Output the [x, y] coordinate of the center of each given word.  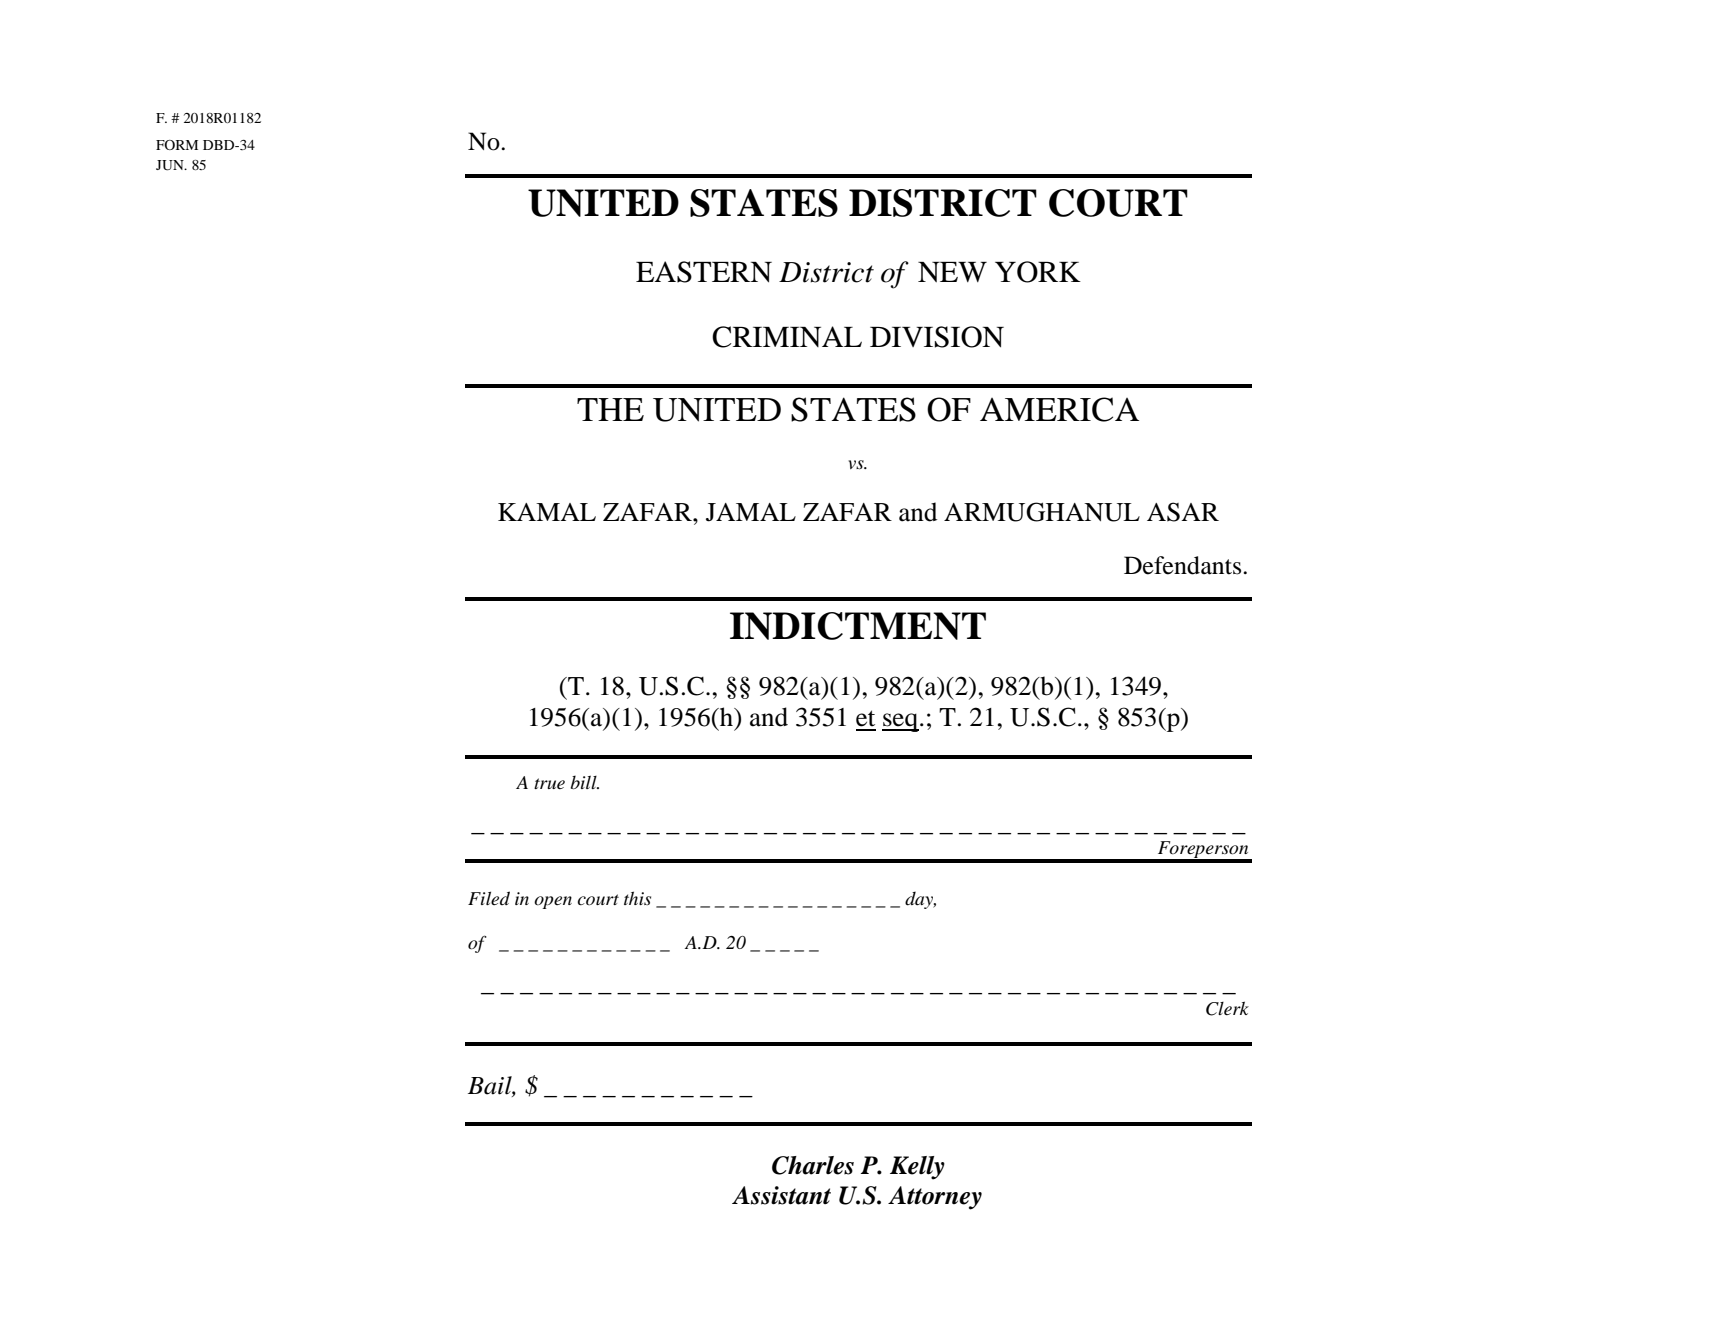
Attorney [935, 1198]
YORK [1038, 272]
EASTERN [704, 272]
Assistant [781, 1195]
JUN [171, 165]
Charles [813, 1165]
